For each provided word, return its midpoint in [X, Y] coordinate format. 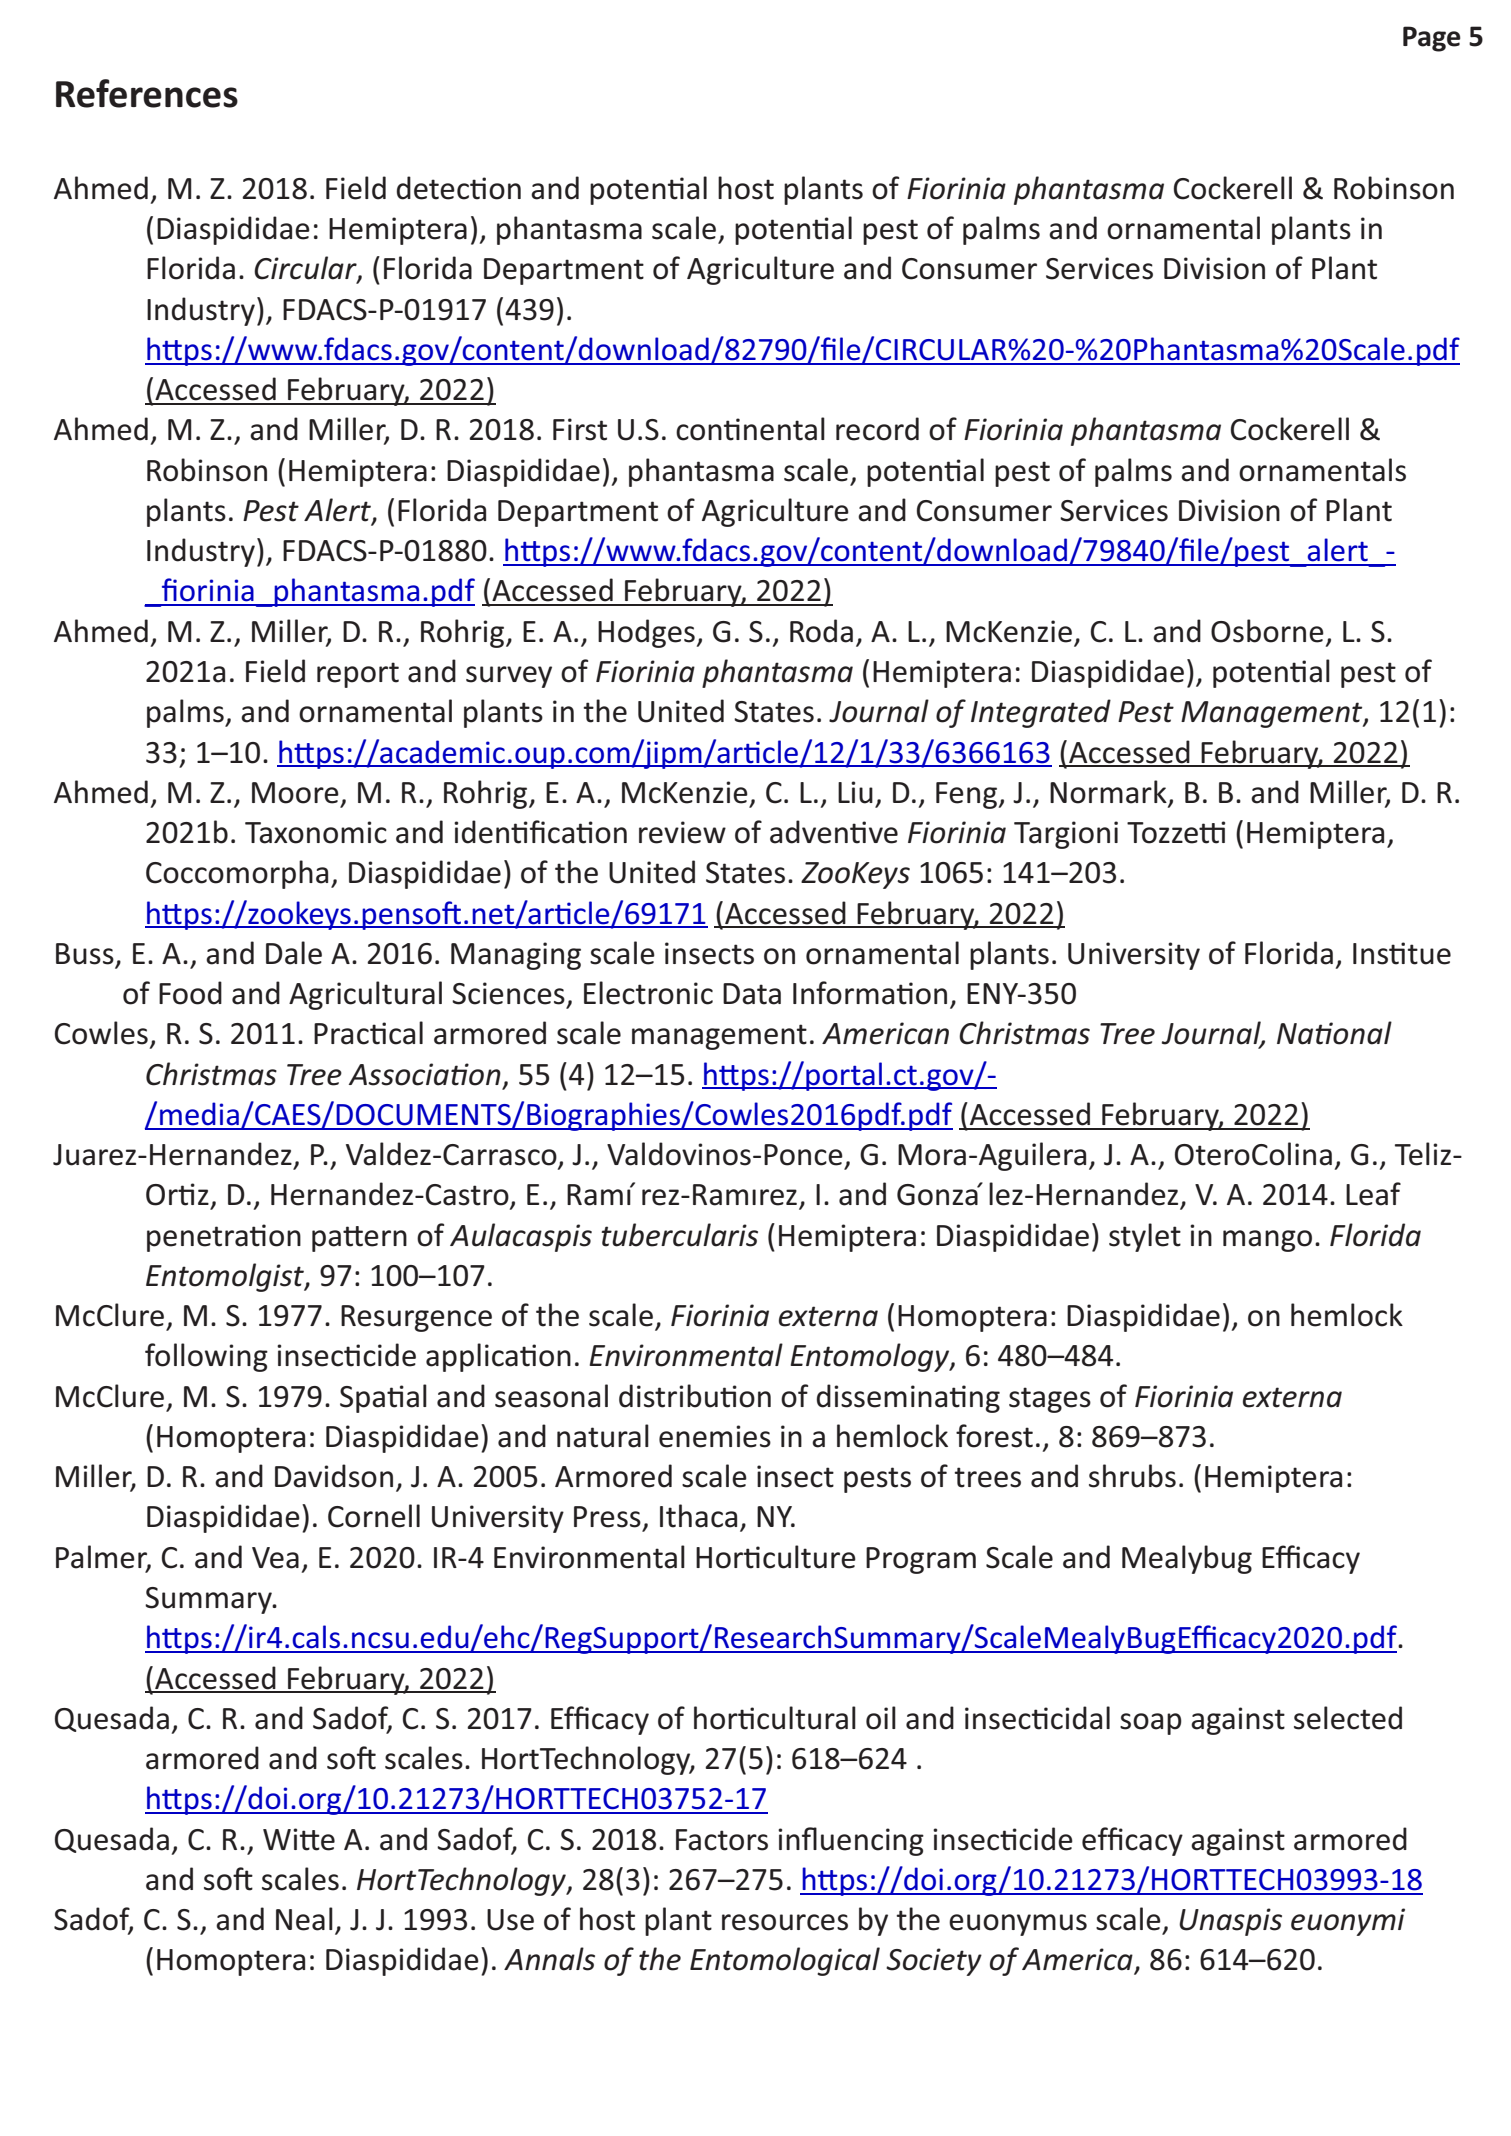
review [682, 832]
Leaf [1373, 1194]
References [147, 93]
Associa [399, 1074]
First [580, 429]
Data [752, 994]
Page [1432, 39]
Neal [304, 1919]
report [358, 675]
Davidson [334, 1476]
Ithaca [698, 1516]
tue [1429, 954]
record [877, 429]
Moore [295, 793]
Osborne [1267, 631]
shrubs [1132, 1476]
